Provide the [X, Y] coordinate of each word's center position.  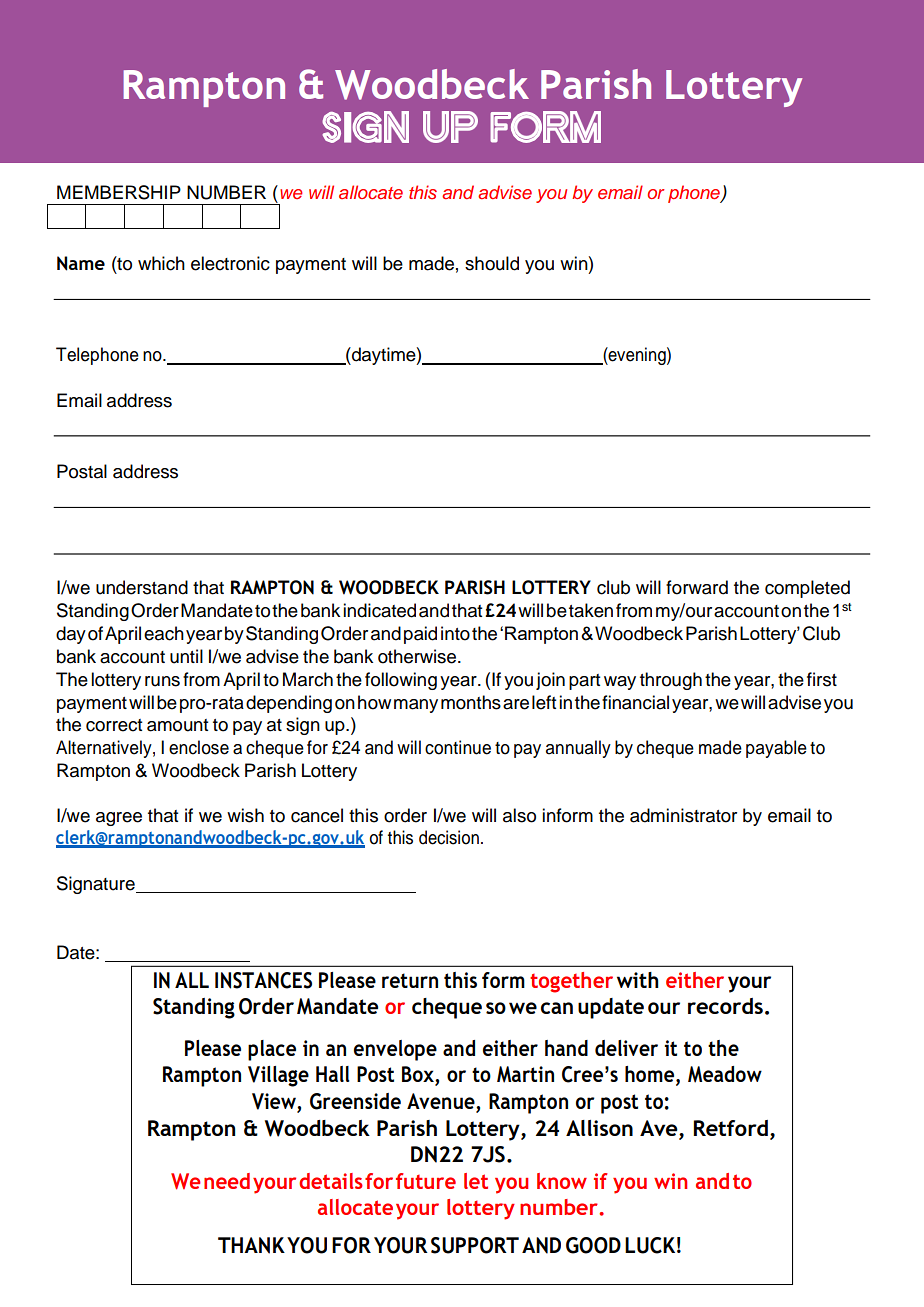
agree [119, 819]
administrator [683, 815]
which [161, 263]
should [492, 263]
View [275, 1102]
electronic [230, 263]
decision [449, 837]
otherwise [418, 656]
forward [697, 587]
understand [142, 587]
